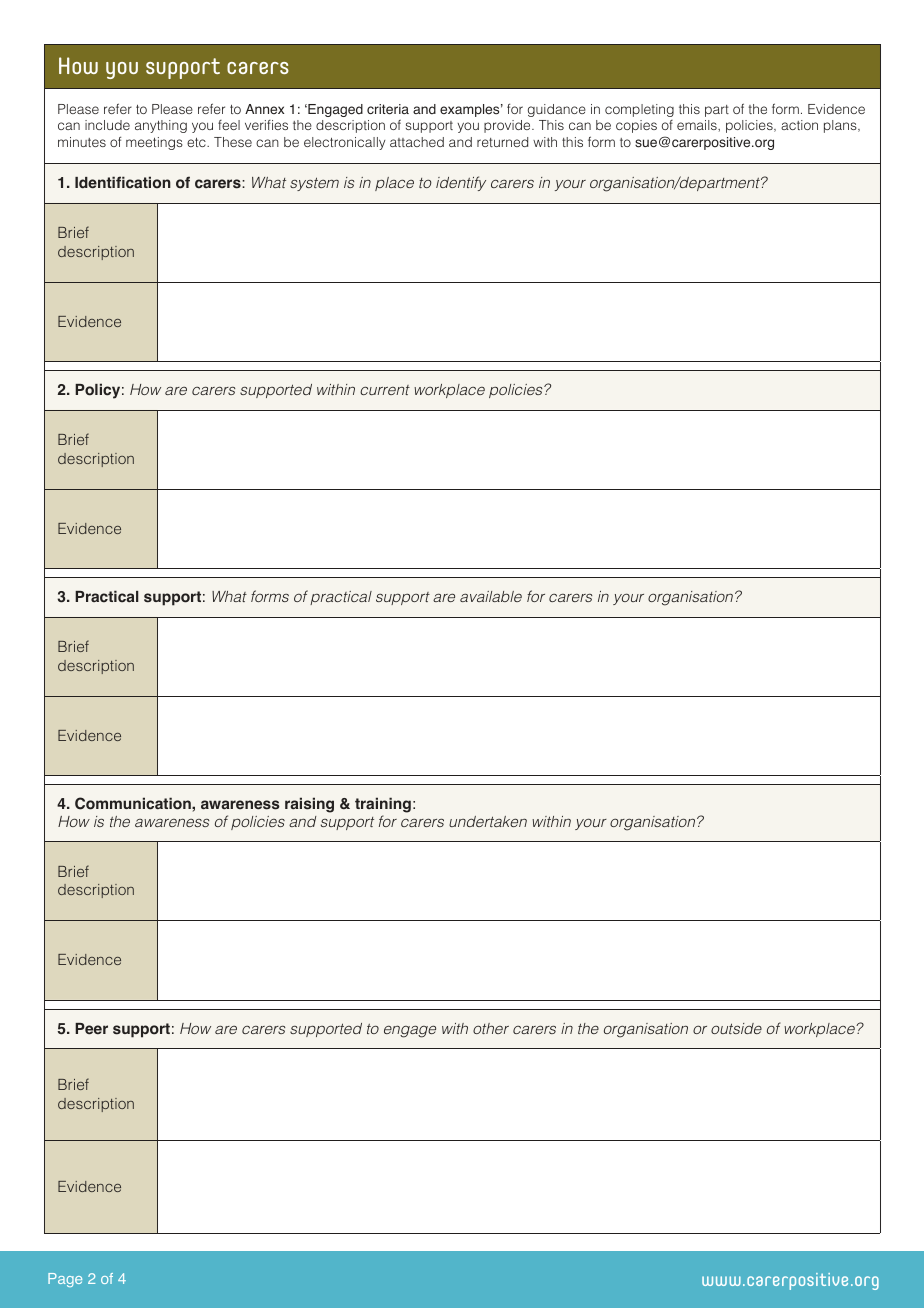 Image resolution: width=924 pixels, height=1308 pixels. I want to click on Peer, so click(91, 1029).
